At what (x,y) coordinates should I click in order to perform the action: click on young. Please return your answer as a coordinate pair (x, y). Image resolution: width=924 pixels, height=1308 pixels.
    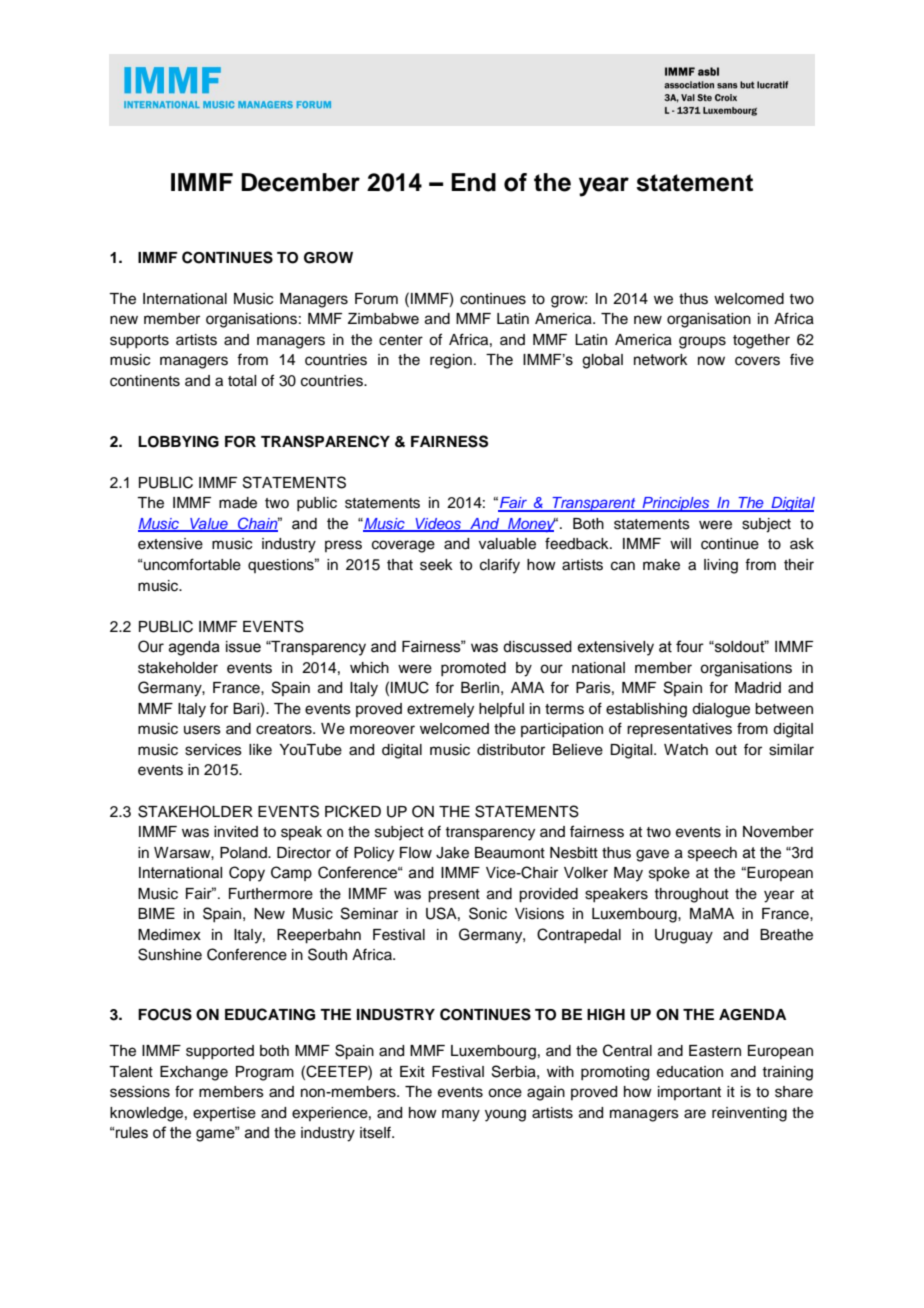
    Looking at the image, I should click on (505, 1115).
